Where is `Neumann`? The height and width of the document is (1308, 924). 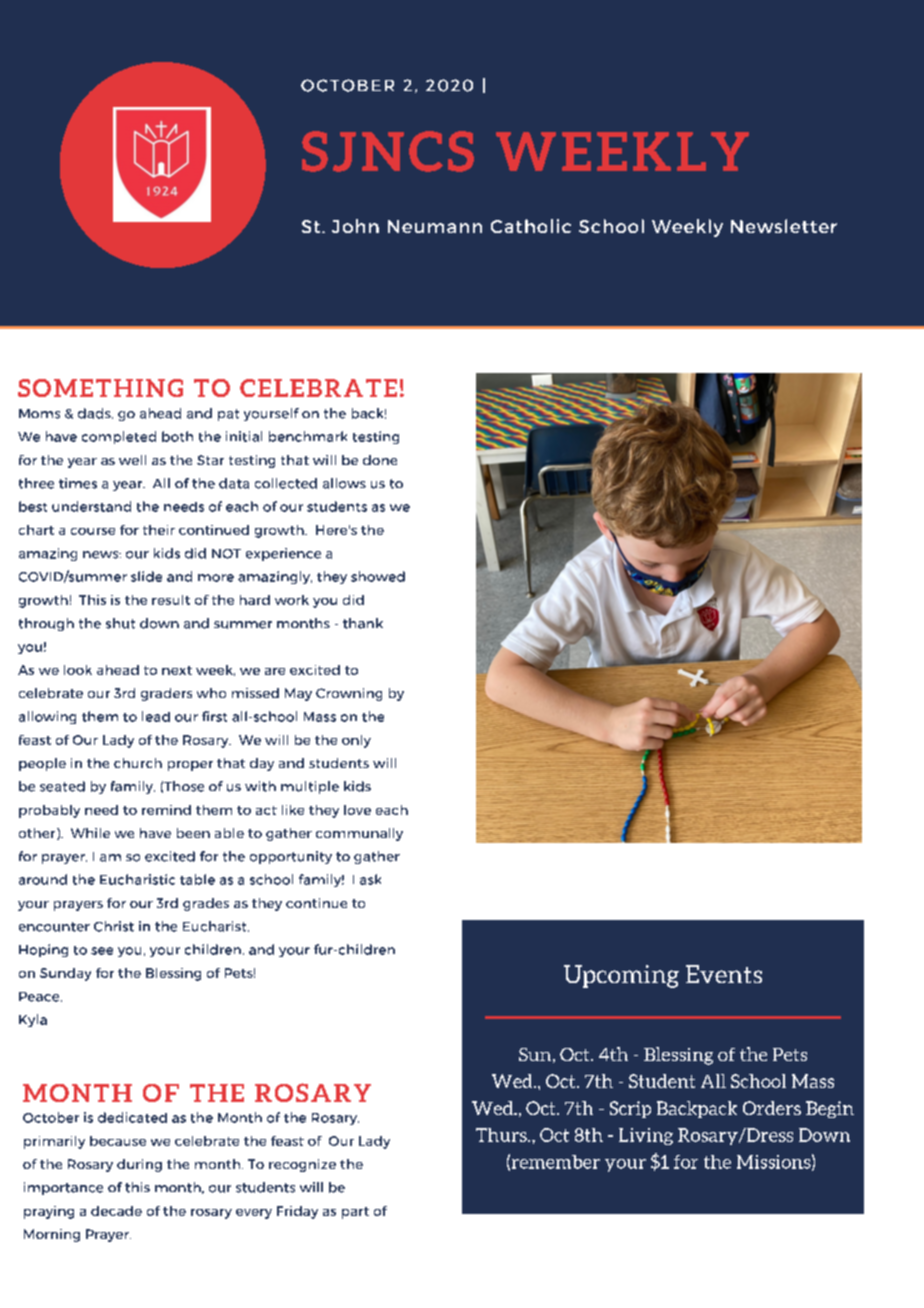 Neumann is located at coordinates (435, 226).
